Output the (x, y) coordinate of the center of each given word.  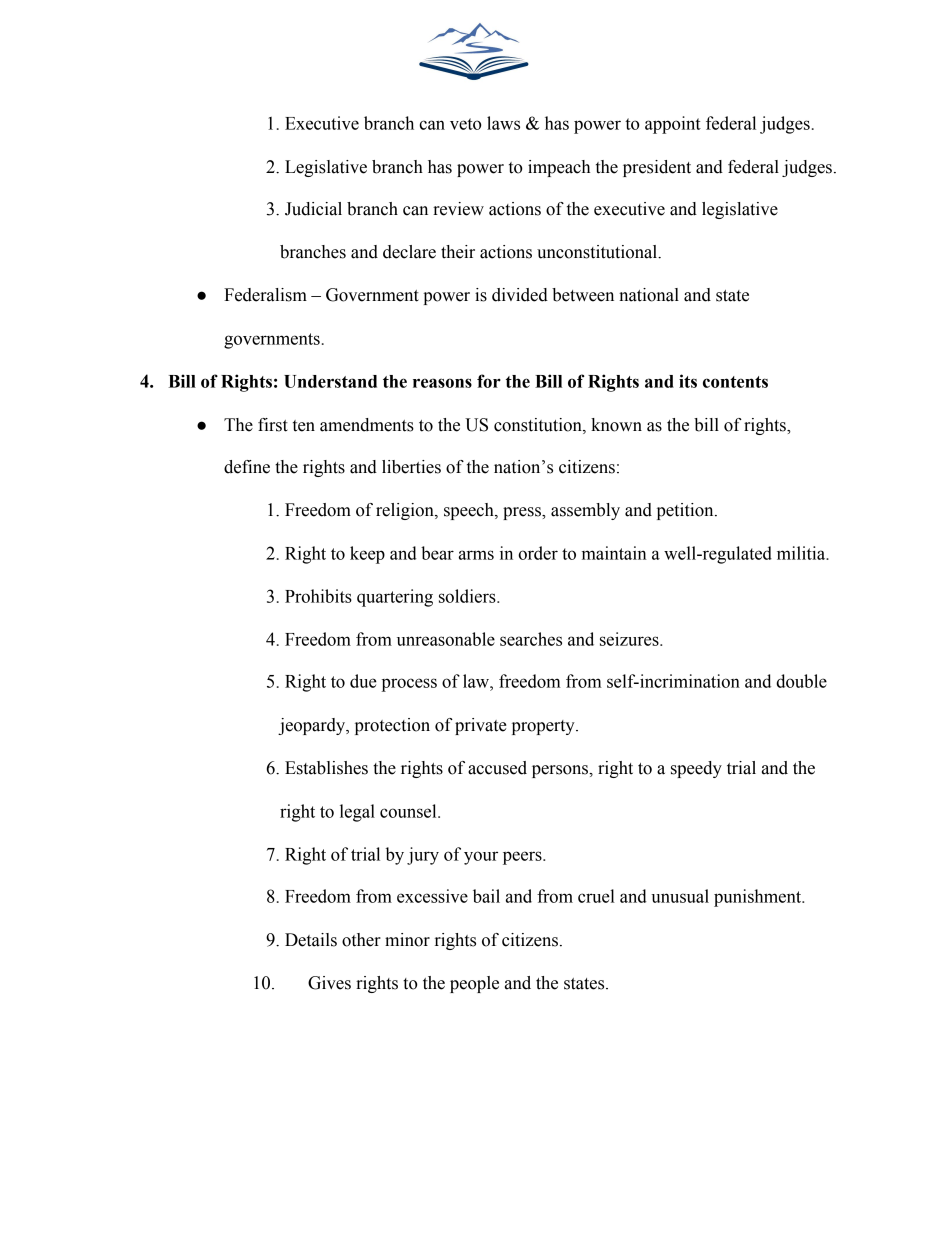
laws (503, 123)
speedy (696, 769)
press (523, 513)
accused (497, 768)
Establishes (326, 768)
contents (735, 382)
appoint (673, 125)
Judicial (313, 209)
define (247, 467)
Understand (330, 381)
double (801, 681)
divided (520, 295)
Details (311, 940)
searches (531, 639)
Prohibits (318, 596)
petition (686, 511)
